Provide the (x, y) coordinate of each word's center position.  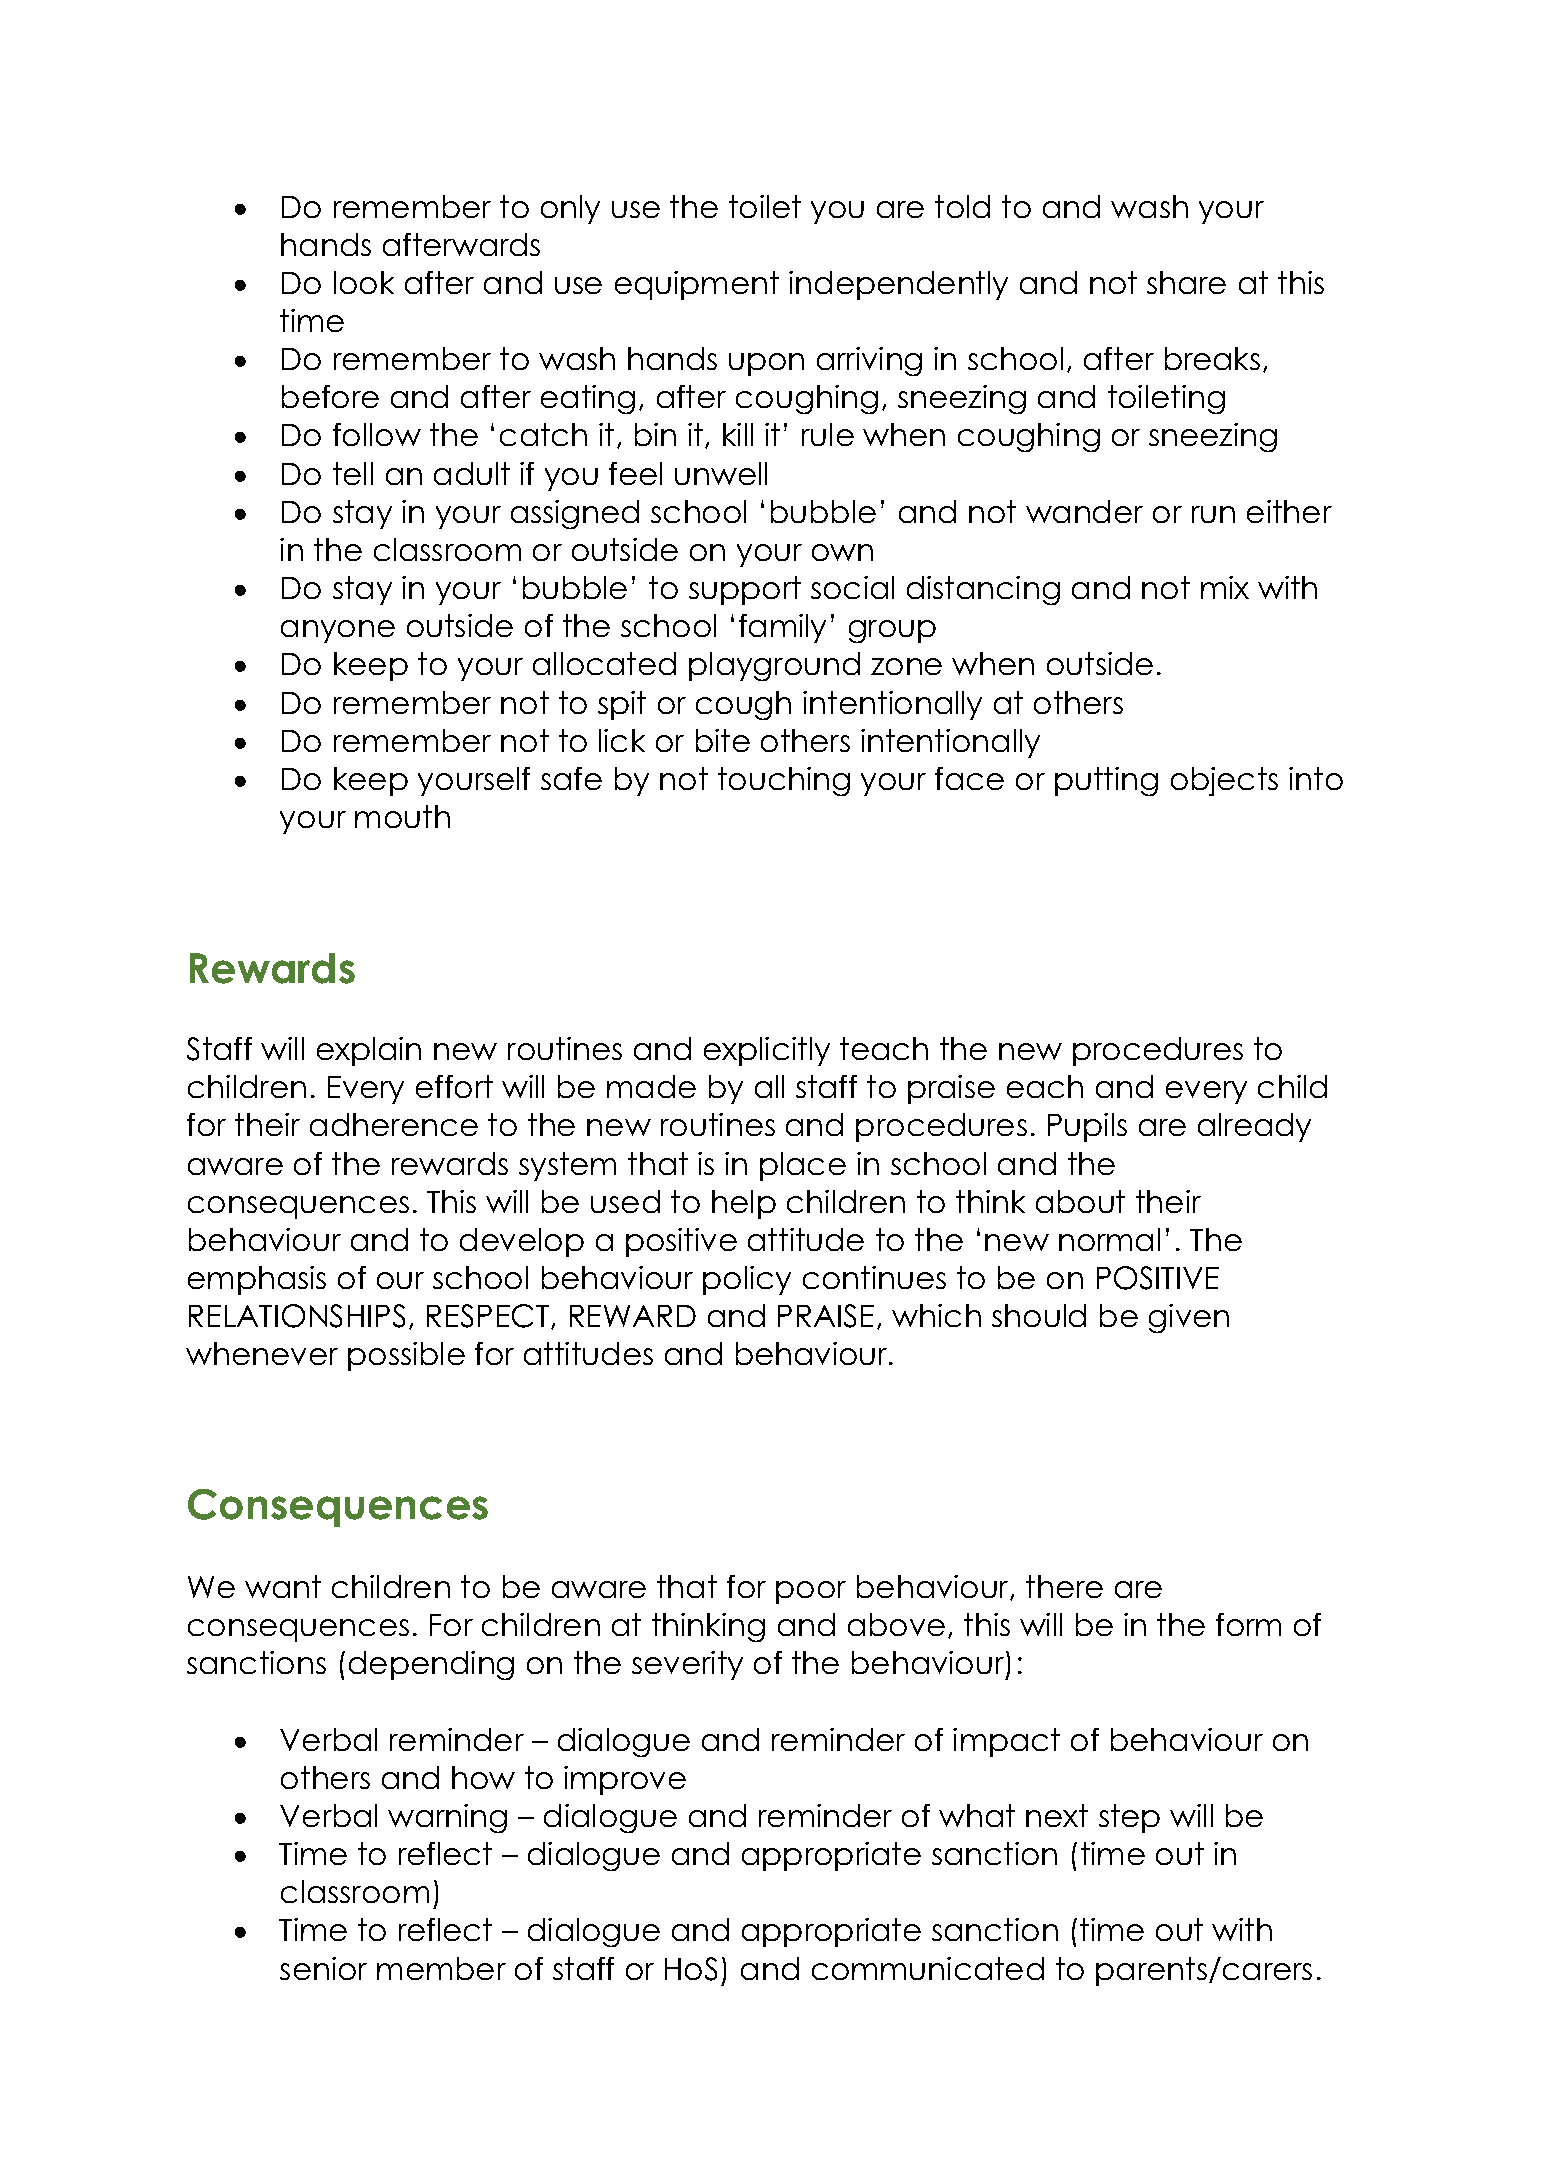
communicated (928, 1968)
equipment (697, 285)
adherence (394, 1124)
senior (323, 1968)
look (364, 282)
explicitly (767, 1051)
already (1254, 1127)
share (1186, 282)
